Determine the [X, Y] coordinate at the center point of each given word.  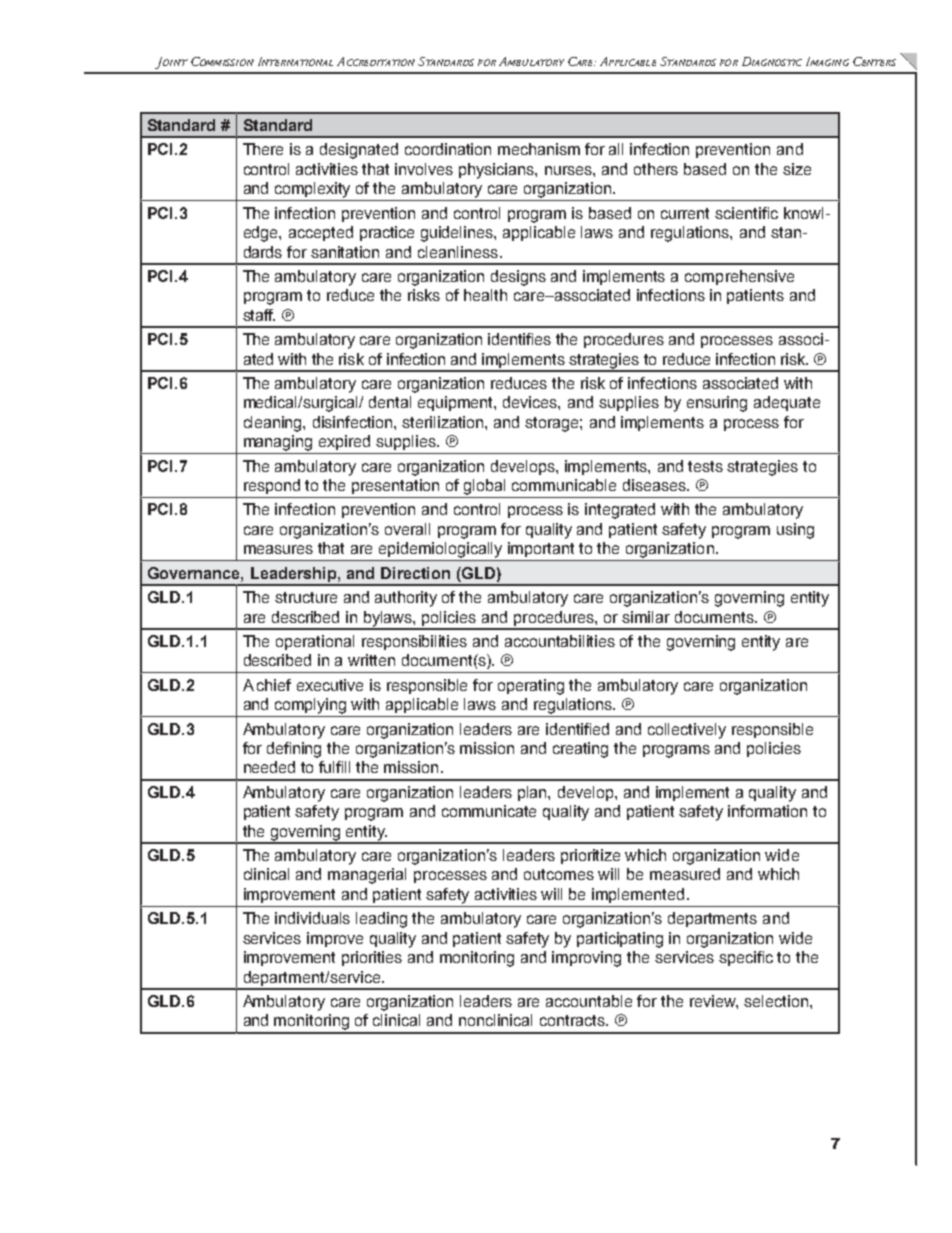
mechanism [539, 149]
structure [306, 597]
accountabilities [560, 641]
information [767, 811]
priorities [372, 958]
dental [390, 402]
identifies [519, 339]
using [795, 531]
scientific [746, 213]
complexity [312, 190]
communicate [489, 811]
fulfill [334, 767]
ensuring [717, 404]
